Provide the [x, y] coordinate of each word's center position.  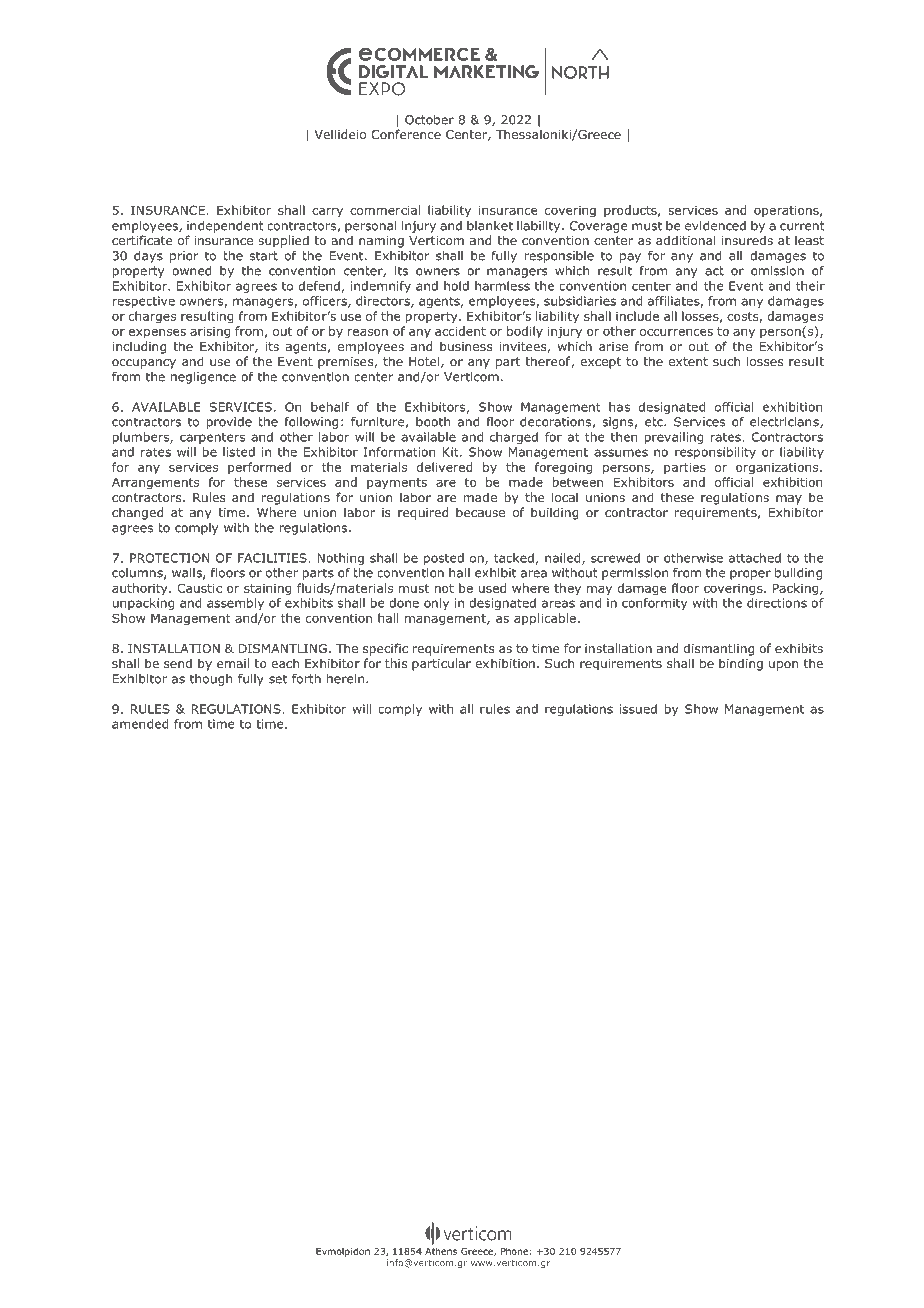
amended [140, 724]
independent [225, 227]
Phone [514, 1251]
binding [741, 664]
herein [345, 679]
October [429, 120]
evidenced [715, 226]
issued [638, 709]
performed [259, 468]
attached [755, 558]
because [480, 512]
